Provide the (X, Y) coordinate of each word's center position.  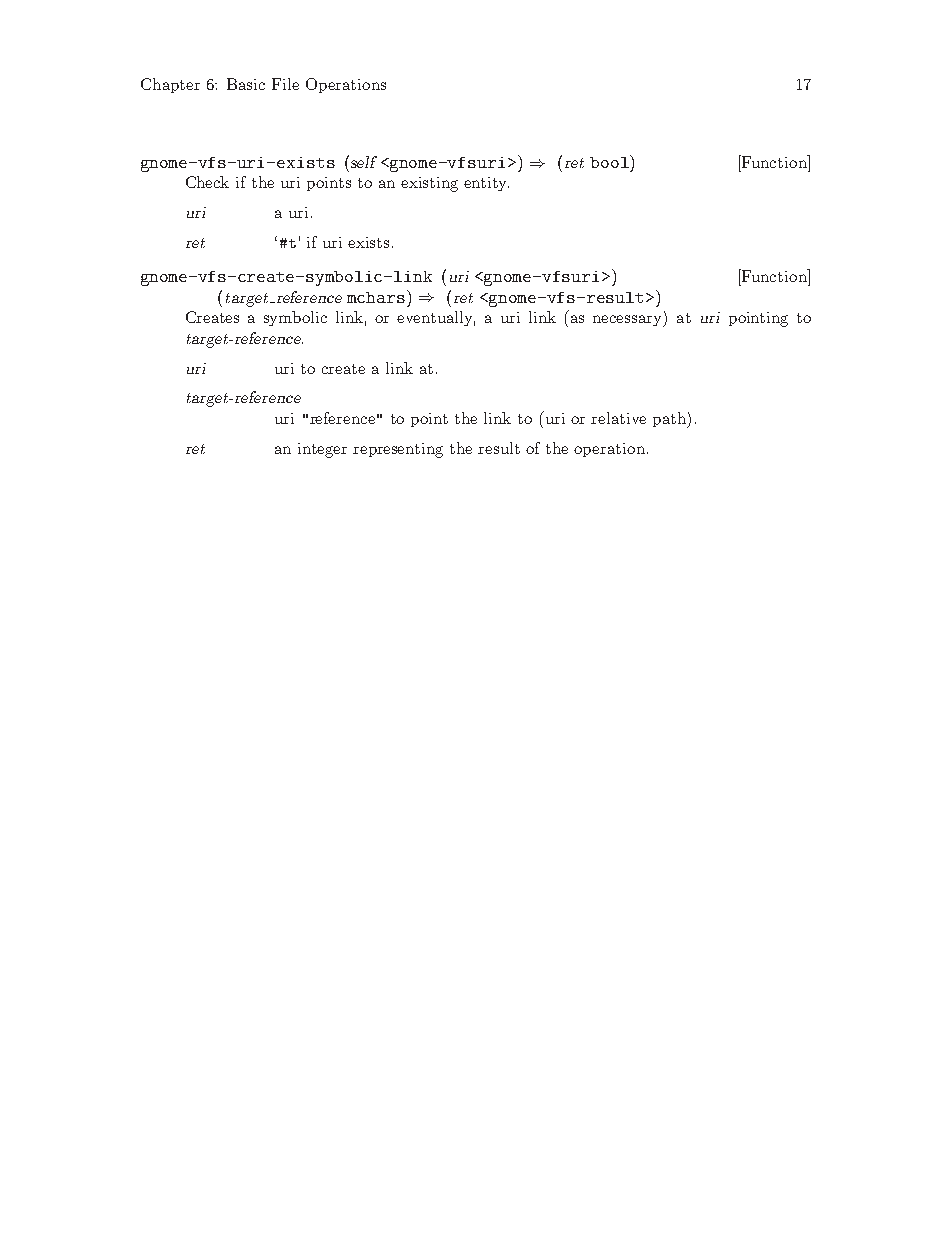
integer (322, 450)
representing (398, 450)
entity (486, 184)
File (285, 84)
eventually (436, 318)
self (362, 161)
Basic (246, 84)
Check (207, 182)
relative (618, 418)
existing (429, 184)
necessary (629, 321)
